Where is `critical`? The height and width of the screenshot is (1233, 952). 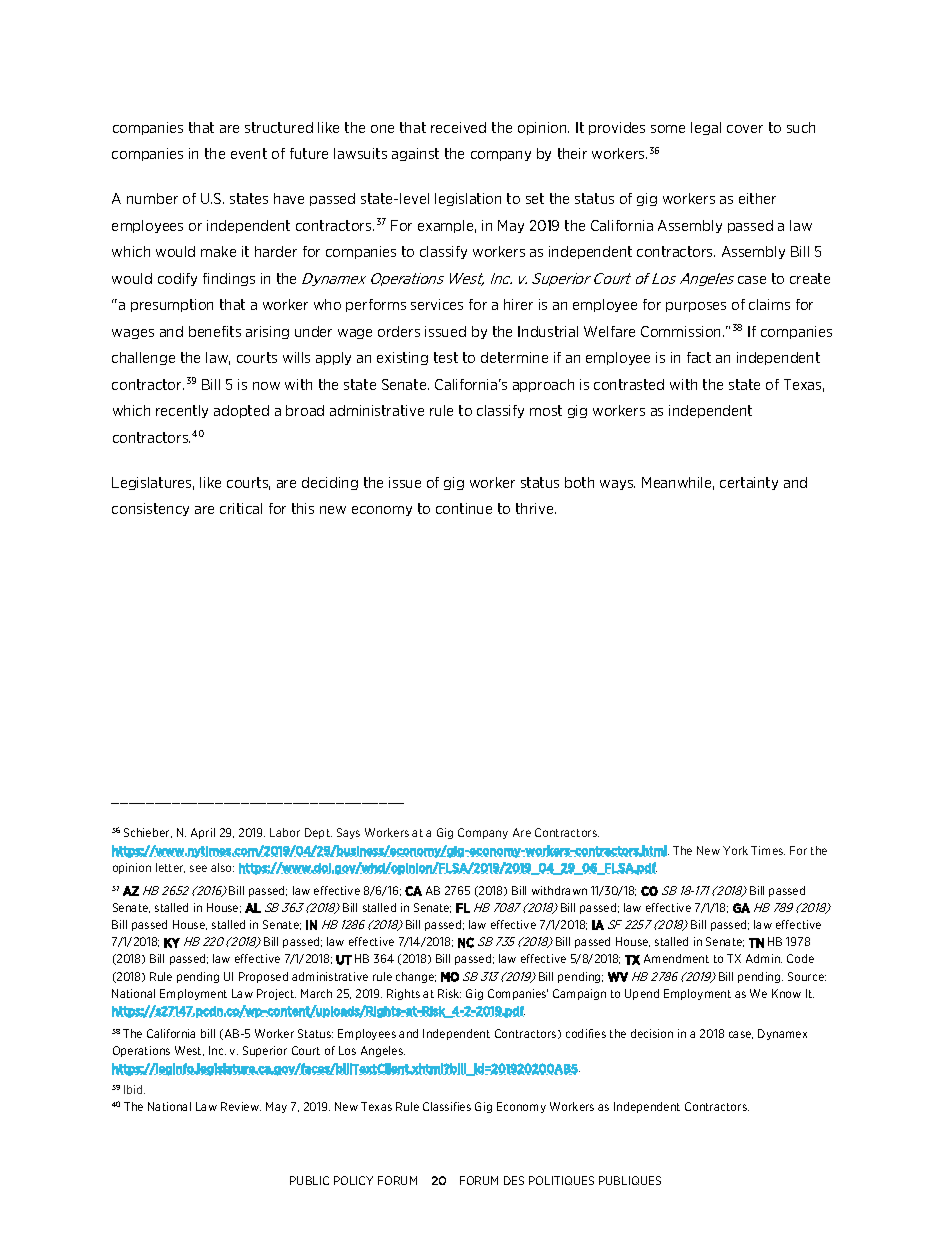 critical is located at coordinates (241, 508).
